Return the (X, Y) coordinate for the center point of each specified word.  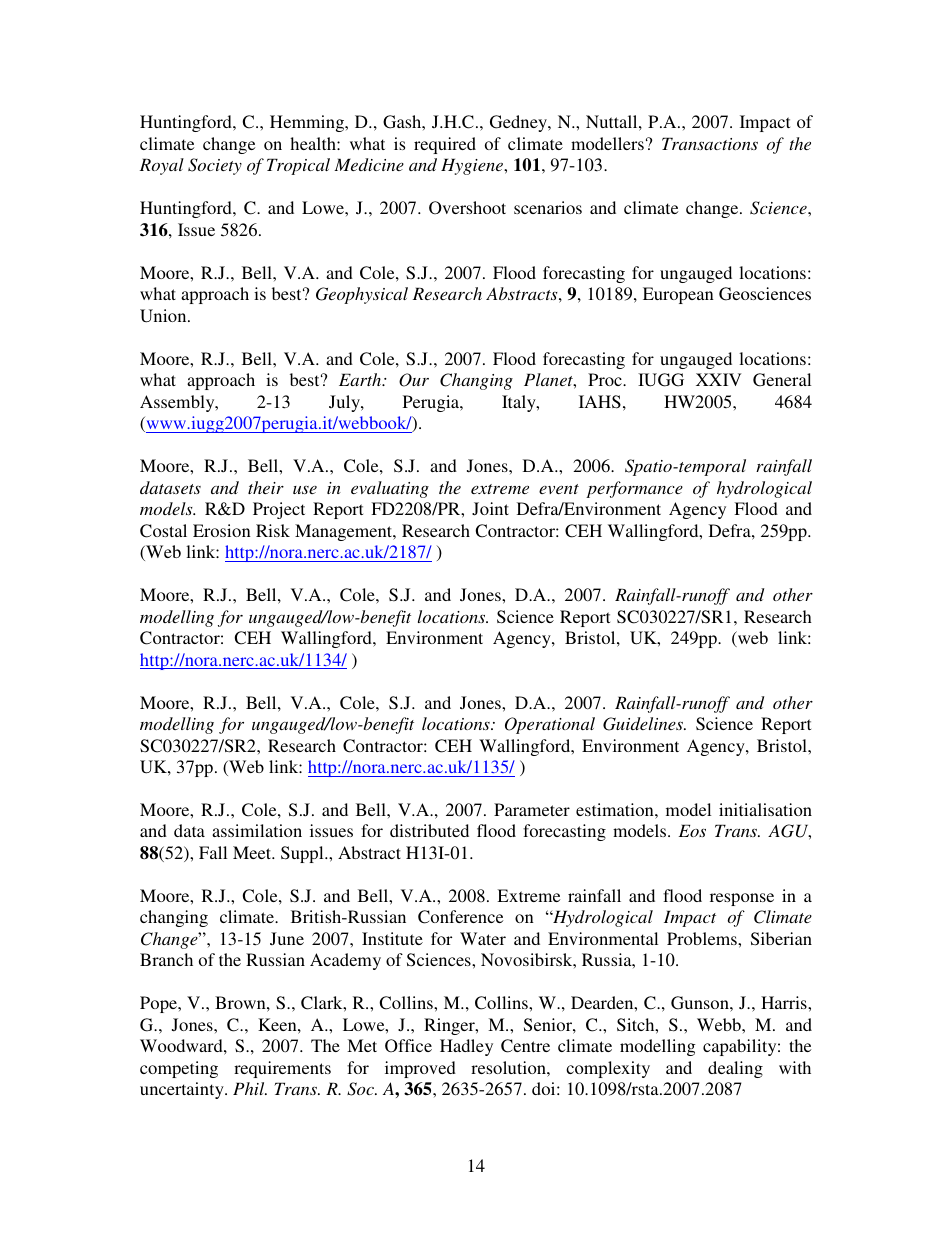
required (445, 145)
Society (215, 166)
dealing (735, 1069)
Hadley (466, 1047)
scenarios (548, 207)
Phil (250, 1088)
